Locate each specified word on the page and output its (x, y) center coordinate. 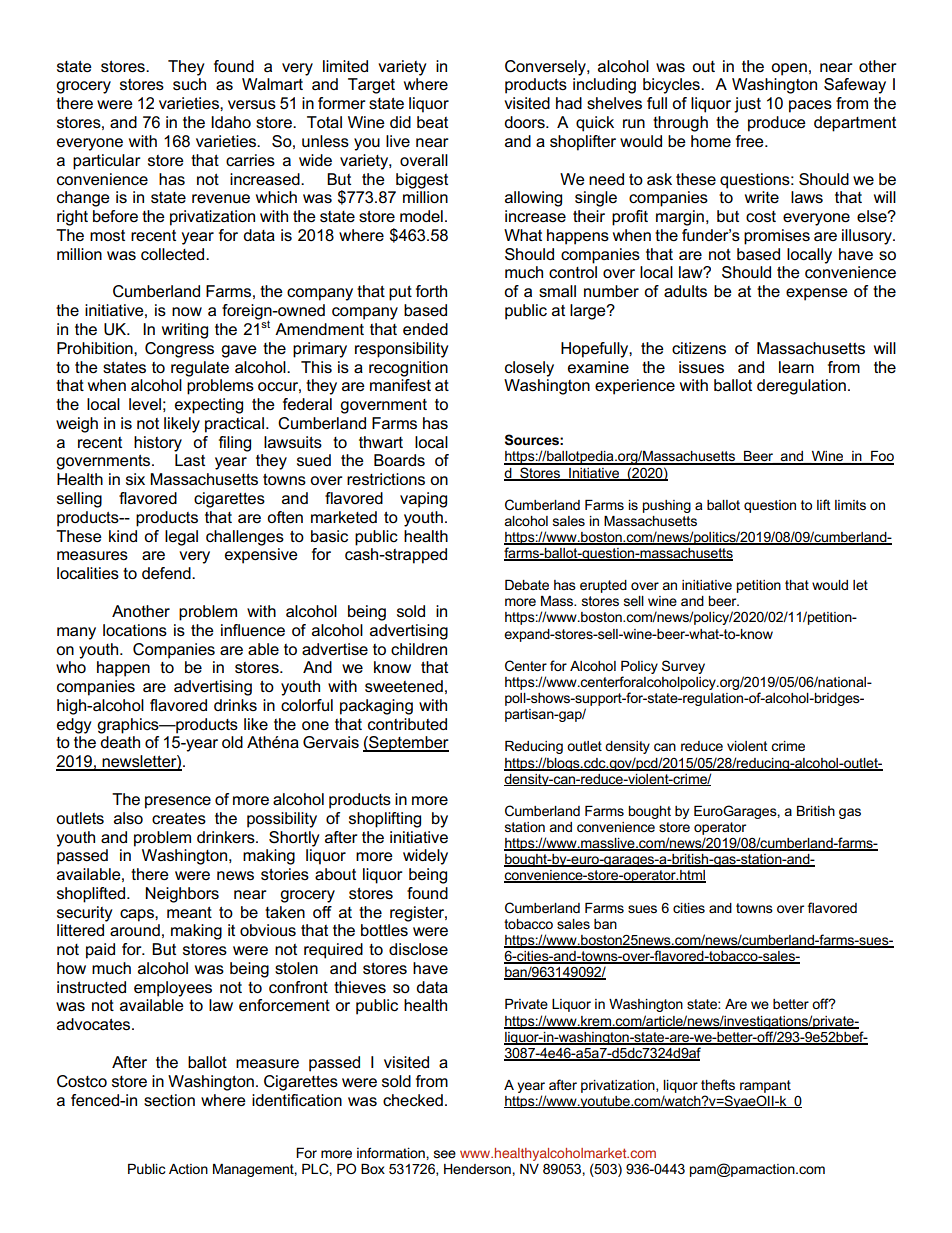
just (747, 105)
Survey (683, 667)
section (169, 1100)
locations (135, 630)
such (189, 84)
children (419, 649)
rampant (765, 1086)
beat (432, 122)
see (445, 1154)
